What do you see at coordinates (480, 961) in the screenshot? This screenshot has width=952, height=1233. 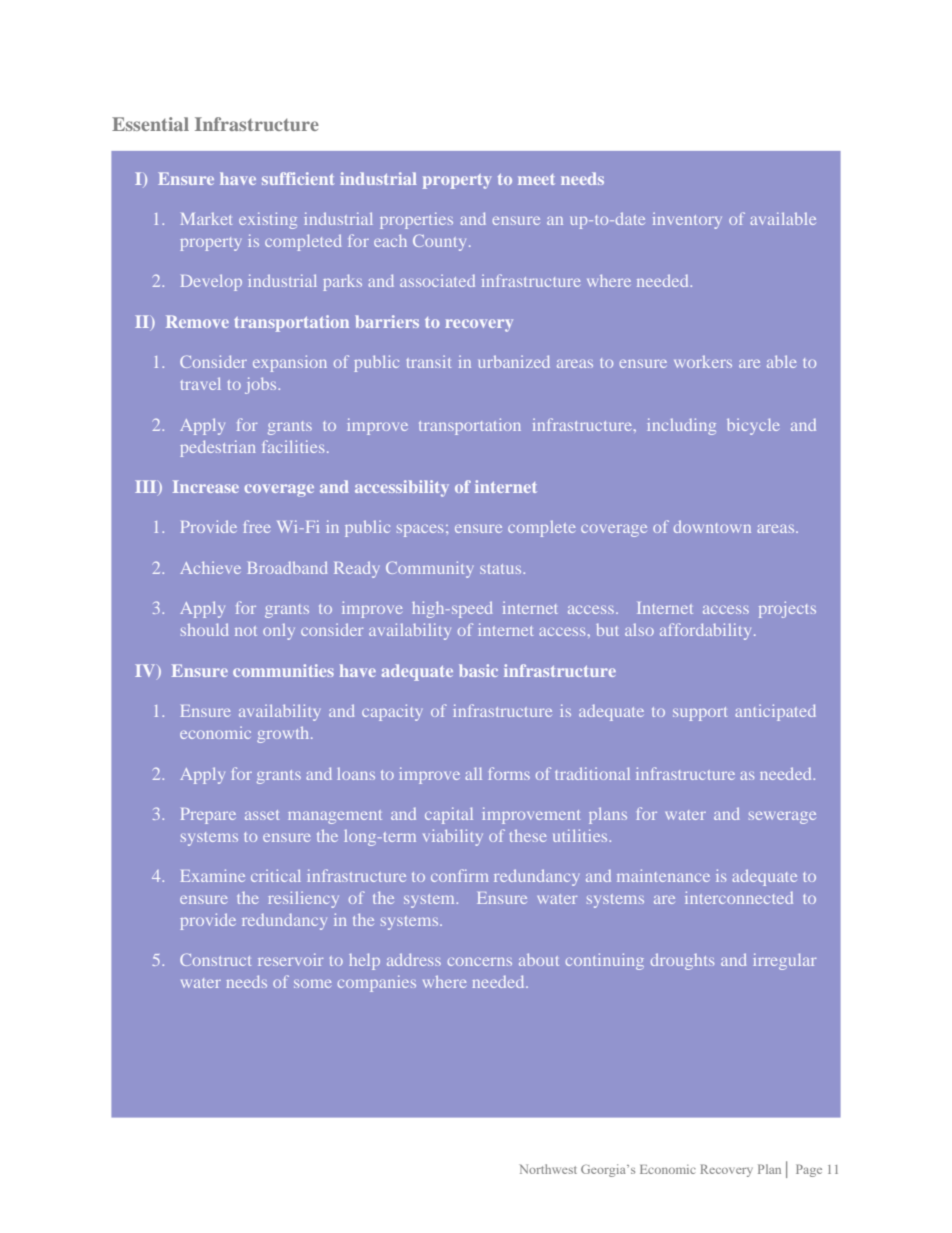 I see `concerns` at bounding box center [480, 961].
